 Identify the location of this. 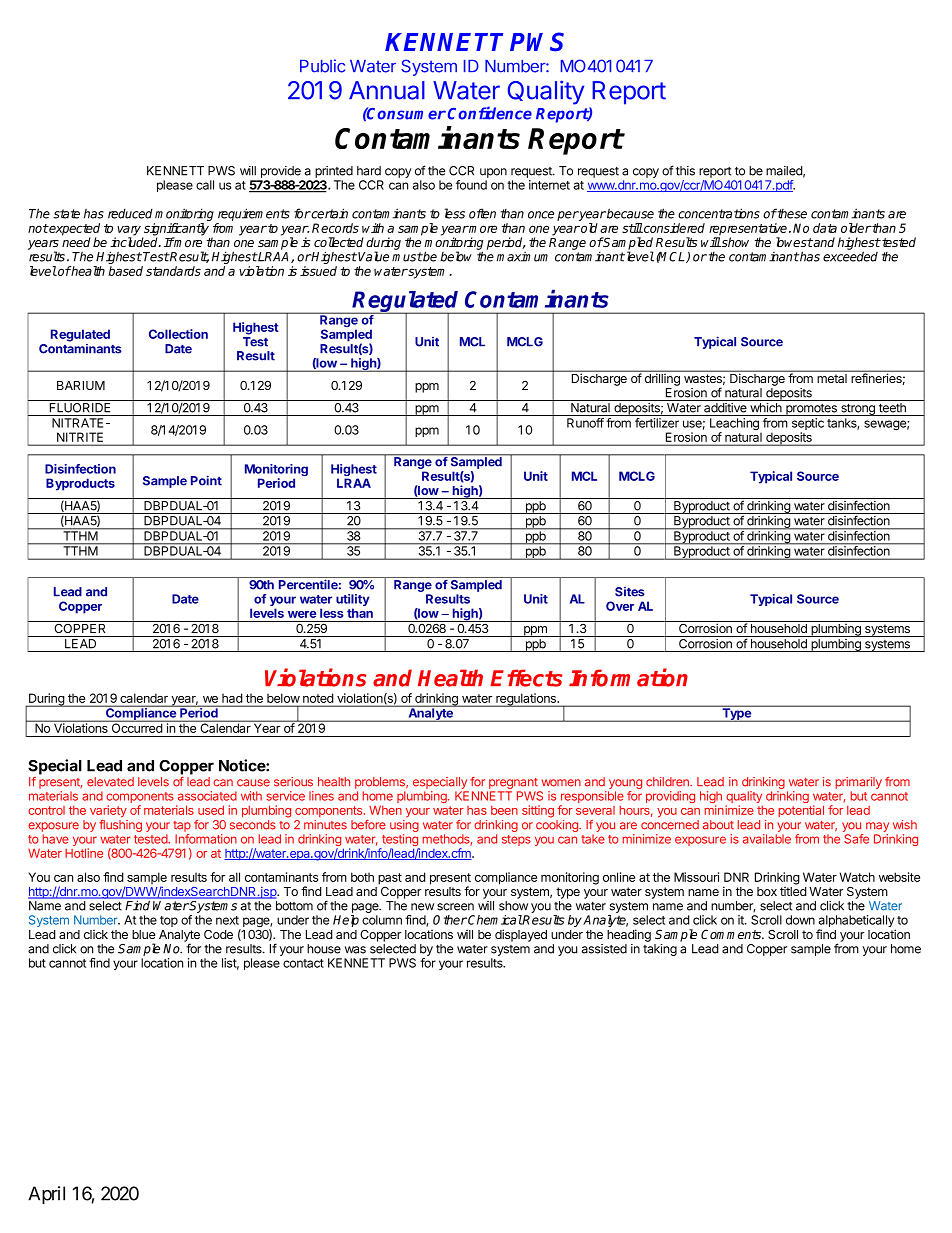
(685, 171).
